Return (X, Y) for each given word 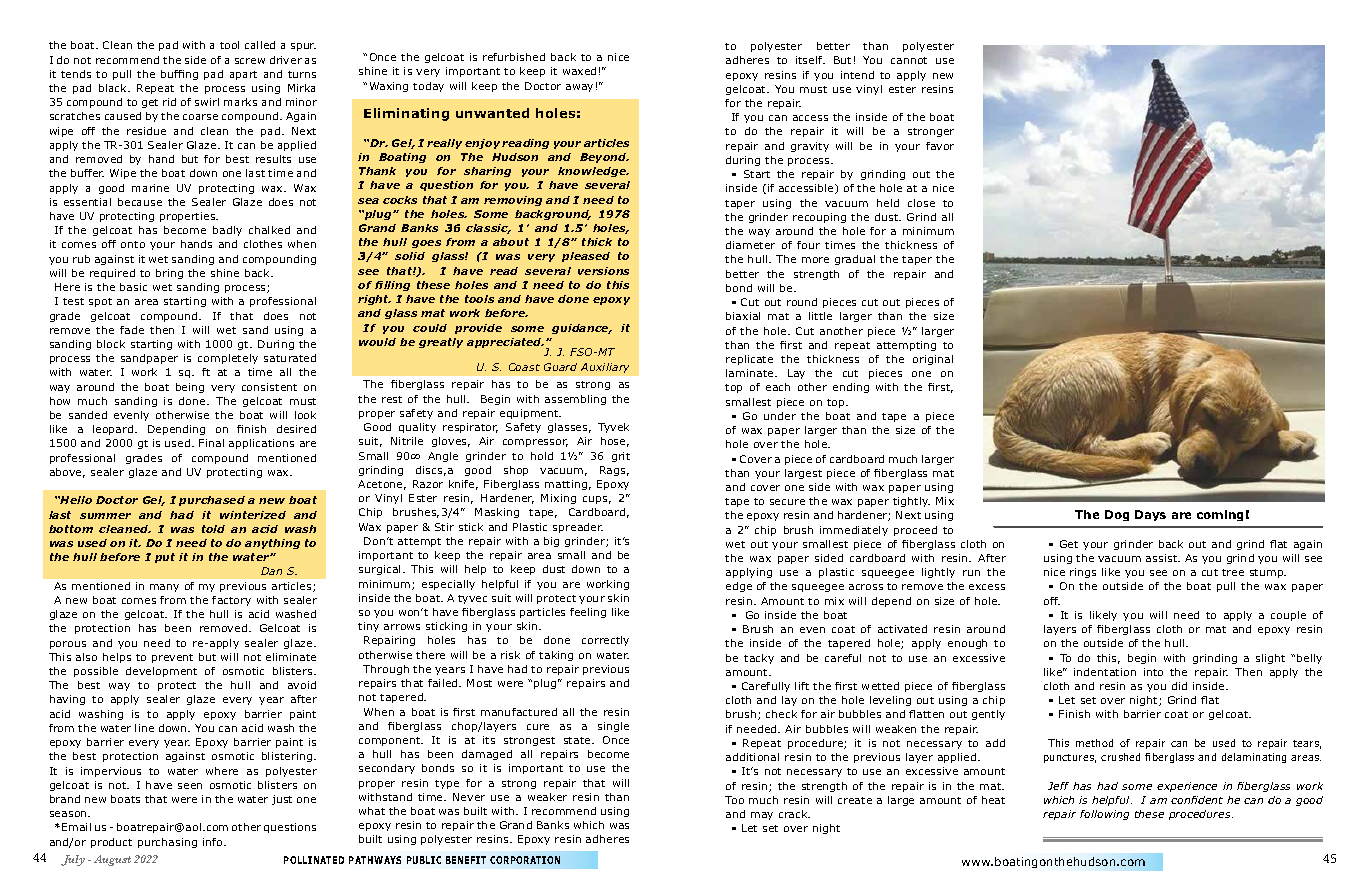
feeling (588, 613)
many (164, 588)
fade (132, 330)
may (762, 816)
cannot (909, 60)
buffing (179, 75)
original (933, 360)
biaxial (743, 316)
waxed (579, 71)
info (214, 842)
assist (1163, 558)
